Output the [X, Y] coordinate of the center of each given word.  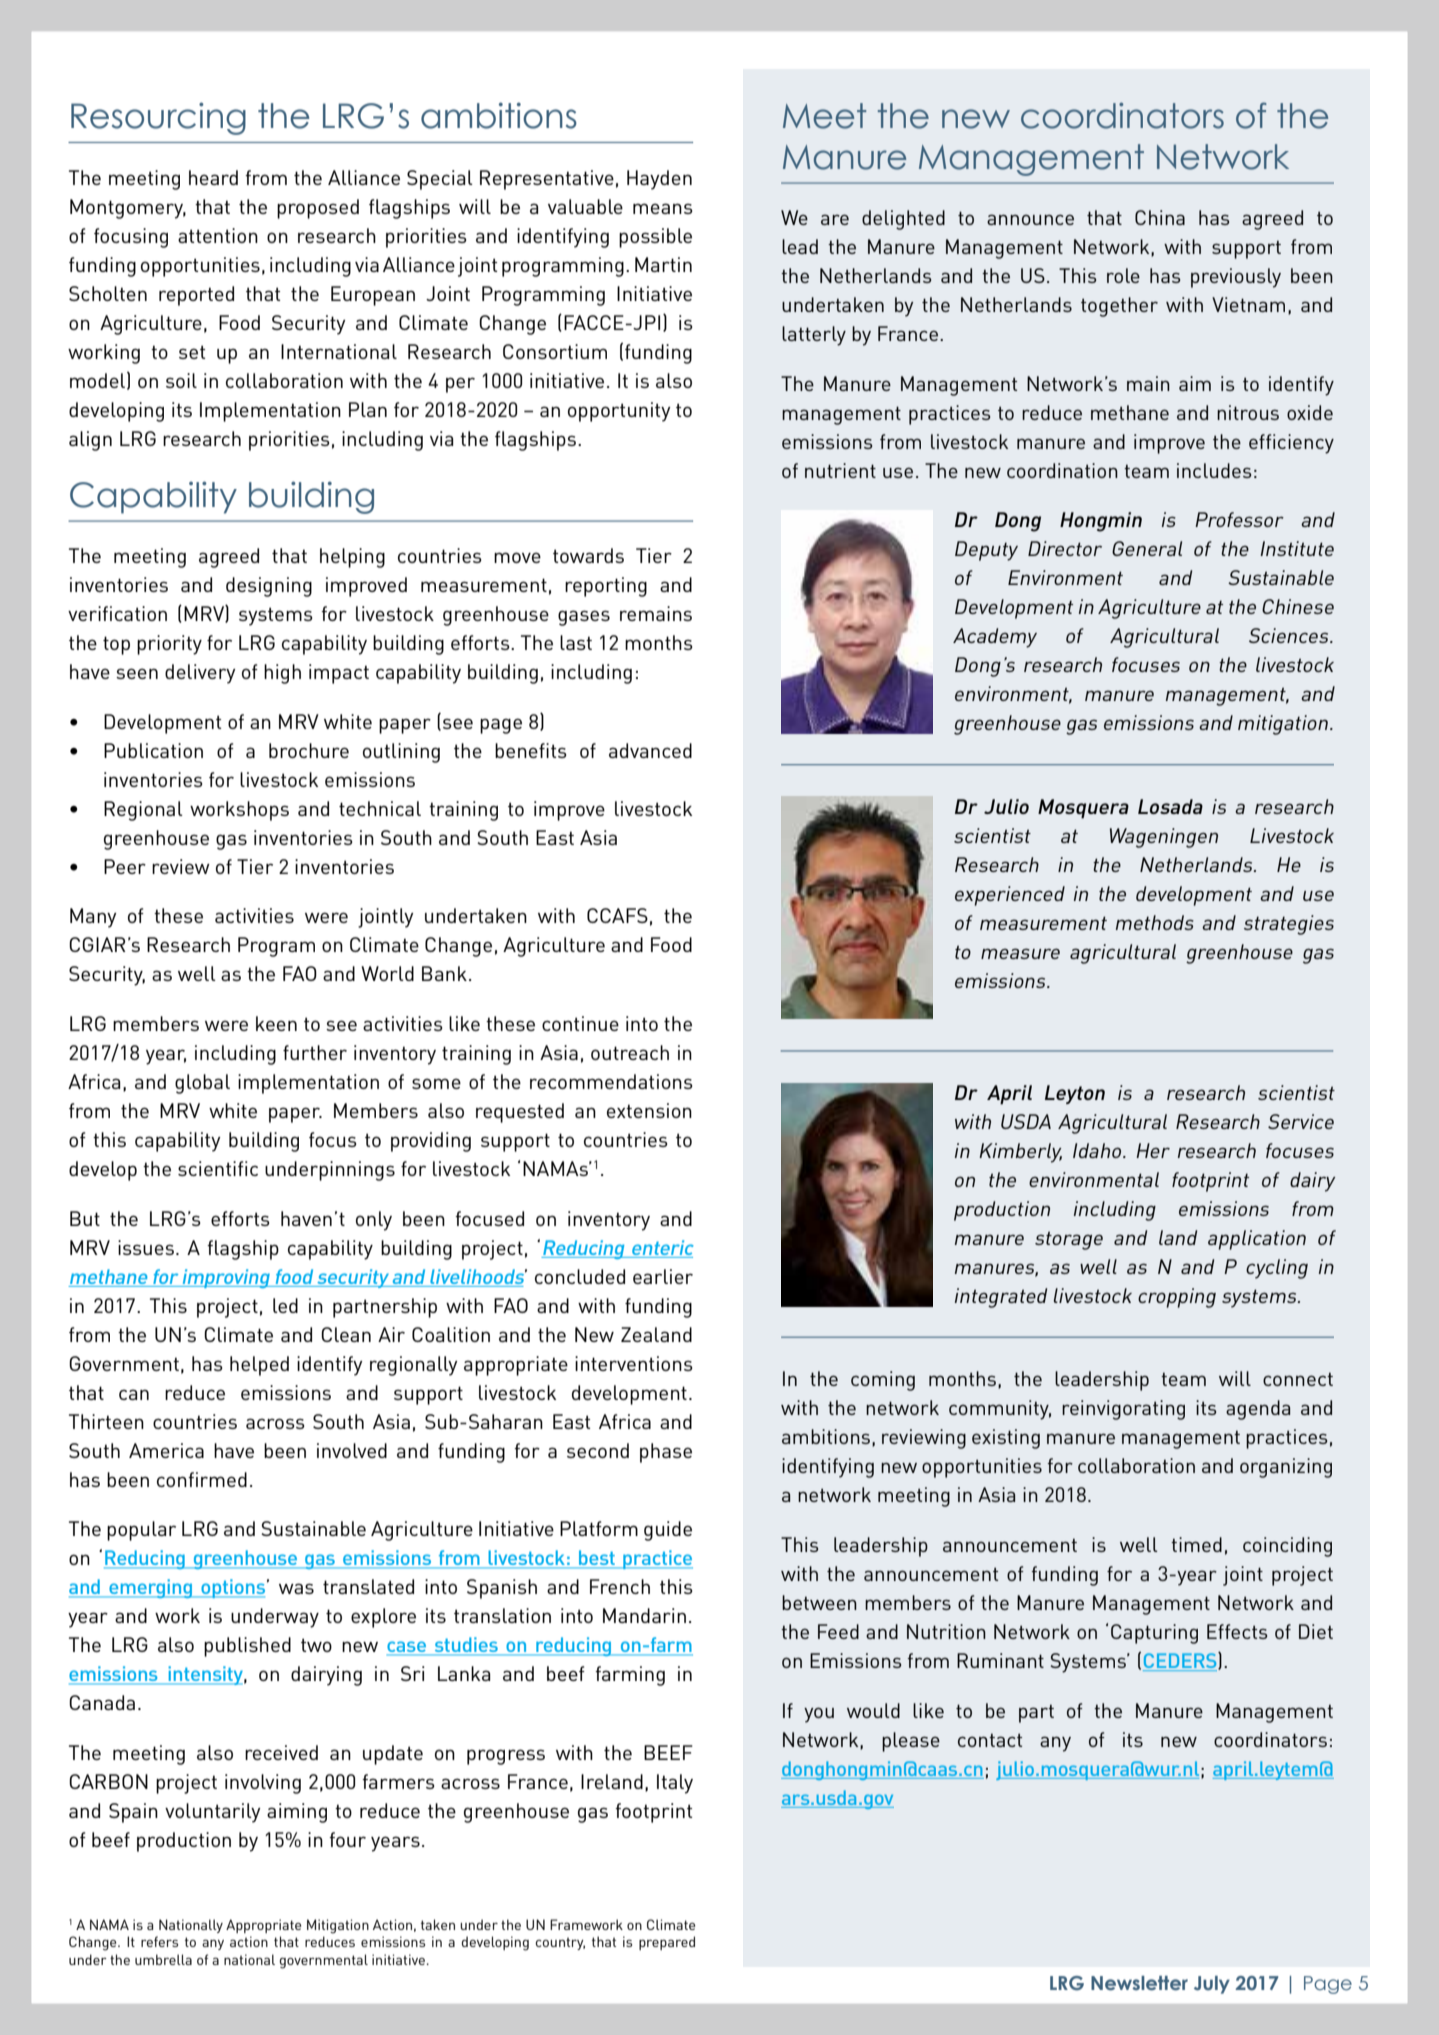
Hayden [659, 180]
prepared [667, 1943]
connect [1298, 1379]
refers [159, 1941]
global [202, 1084]
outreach [630, 1052]
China [1160, 217]
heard [213, 177]
